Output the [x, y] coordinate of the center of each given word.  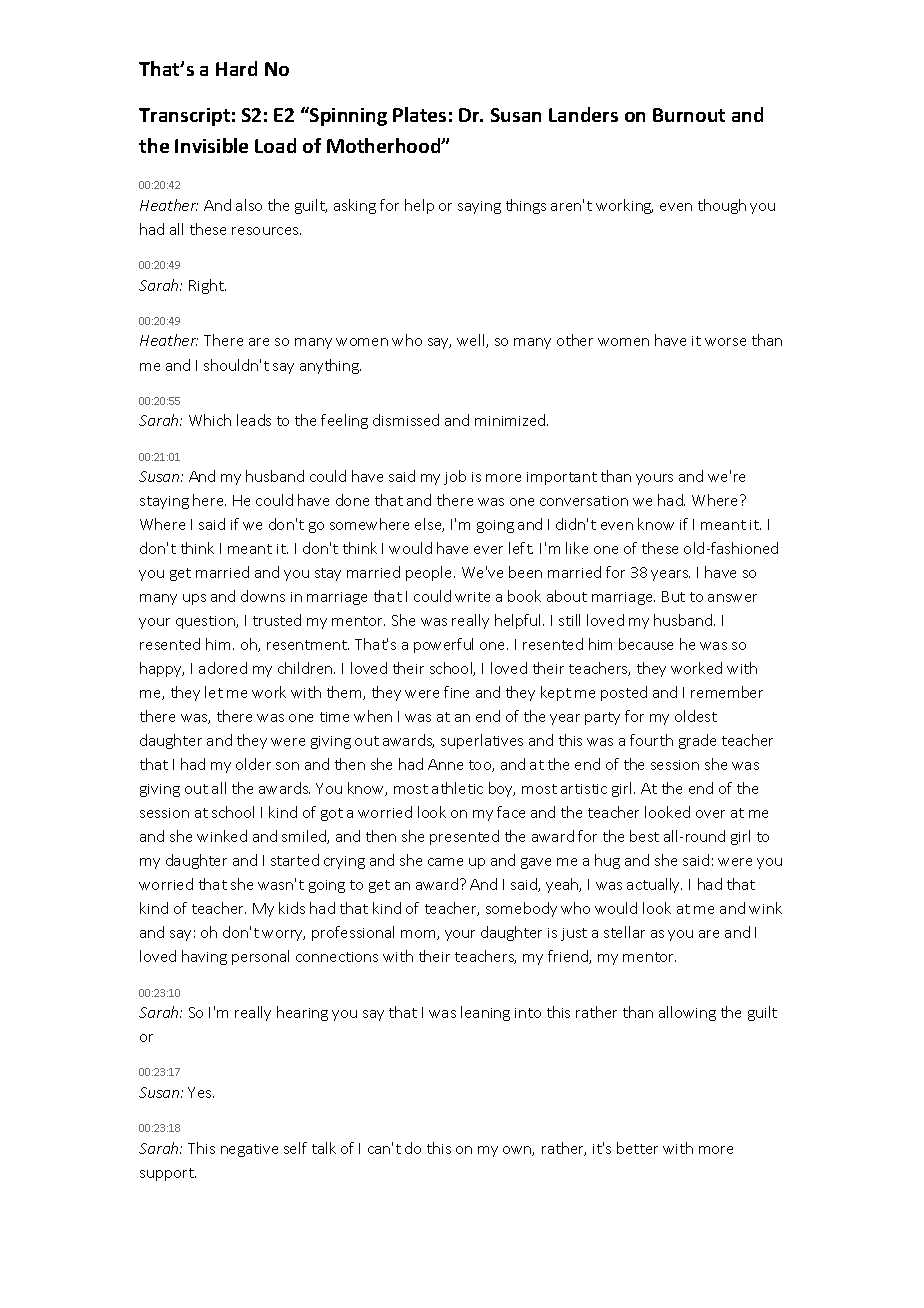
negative [249, 1150]
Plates [419, 114]
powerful [443, 645]
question [206, 622]
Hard [236, 68]
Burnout [689, 115]
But [673, 596]
